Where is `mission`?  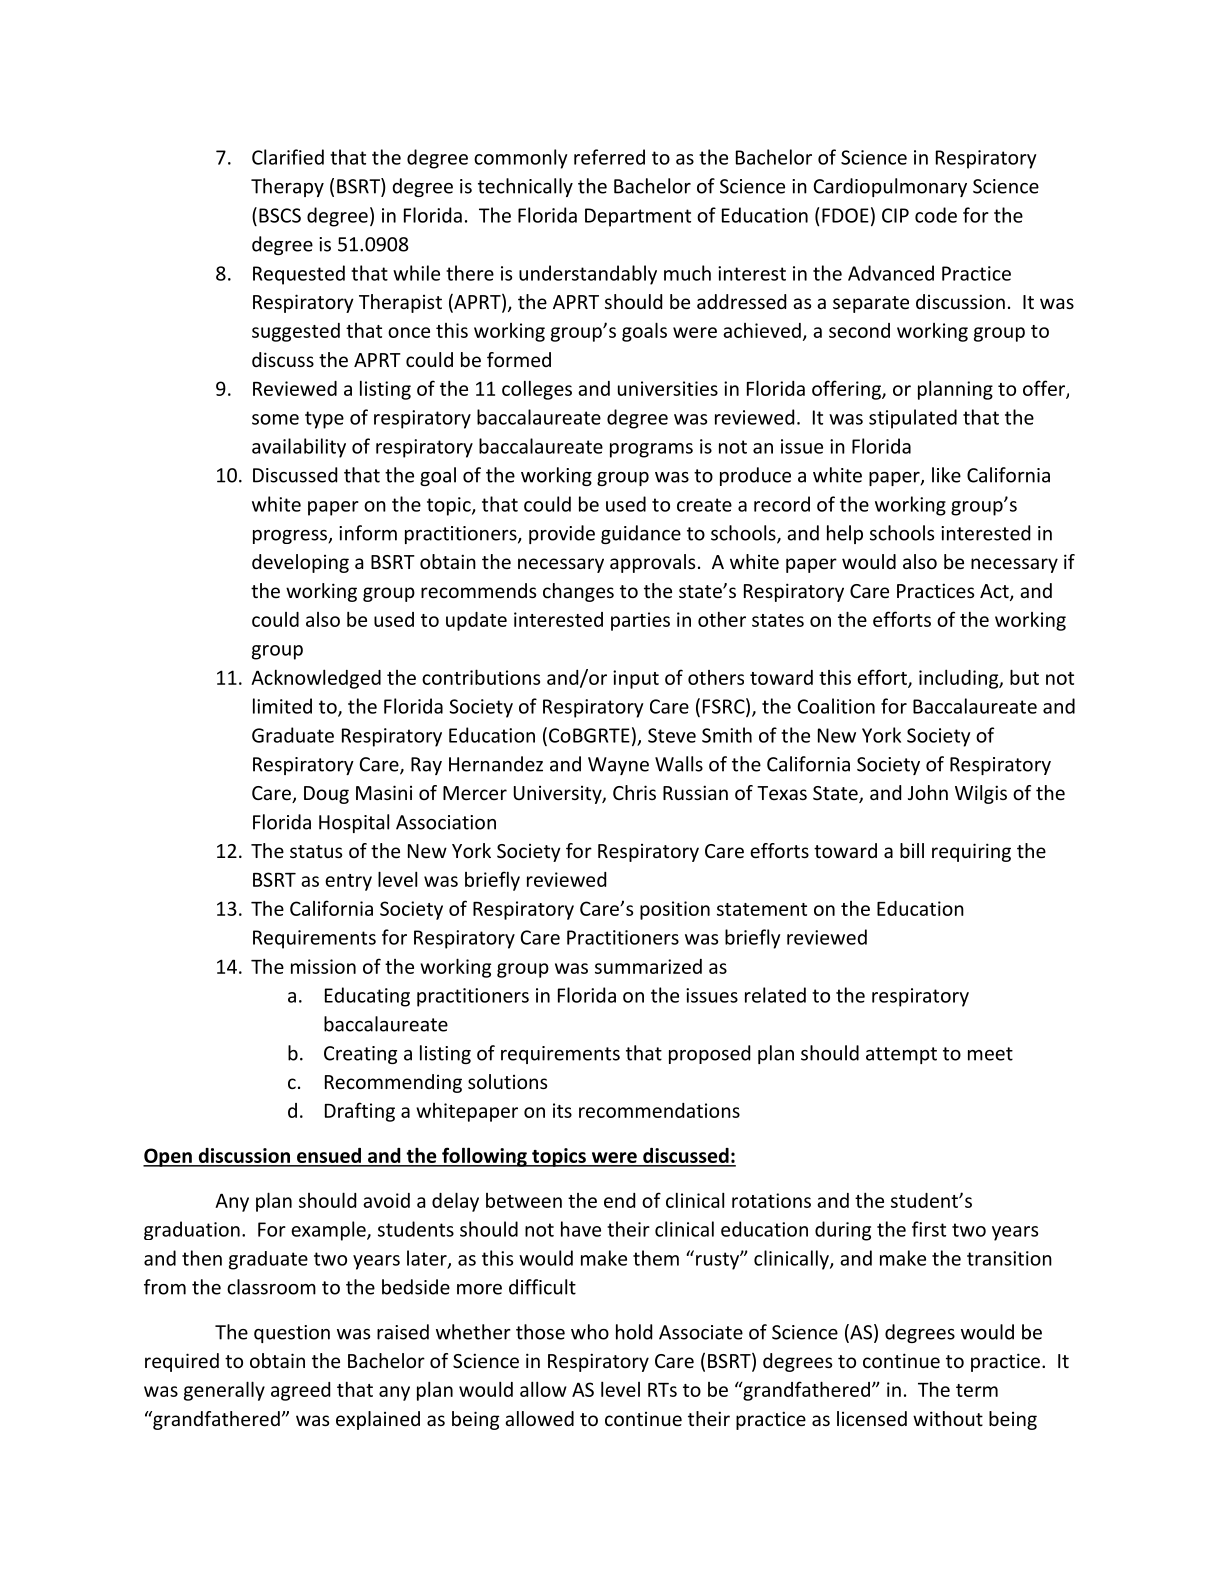 mission is located at coordinates (323, 966).
